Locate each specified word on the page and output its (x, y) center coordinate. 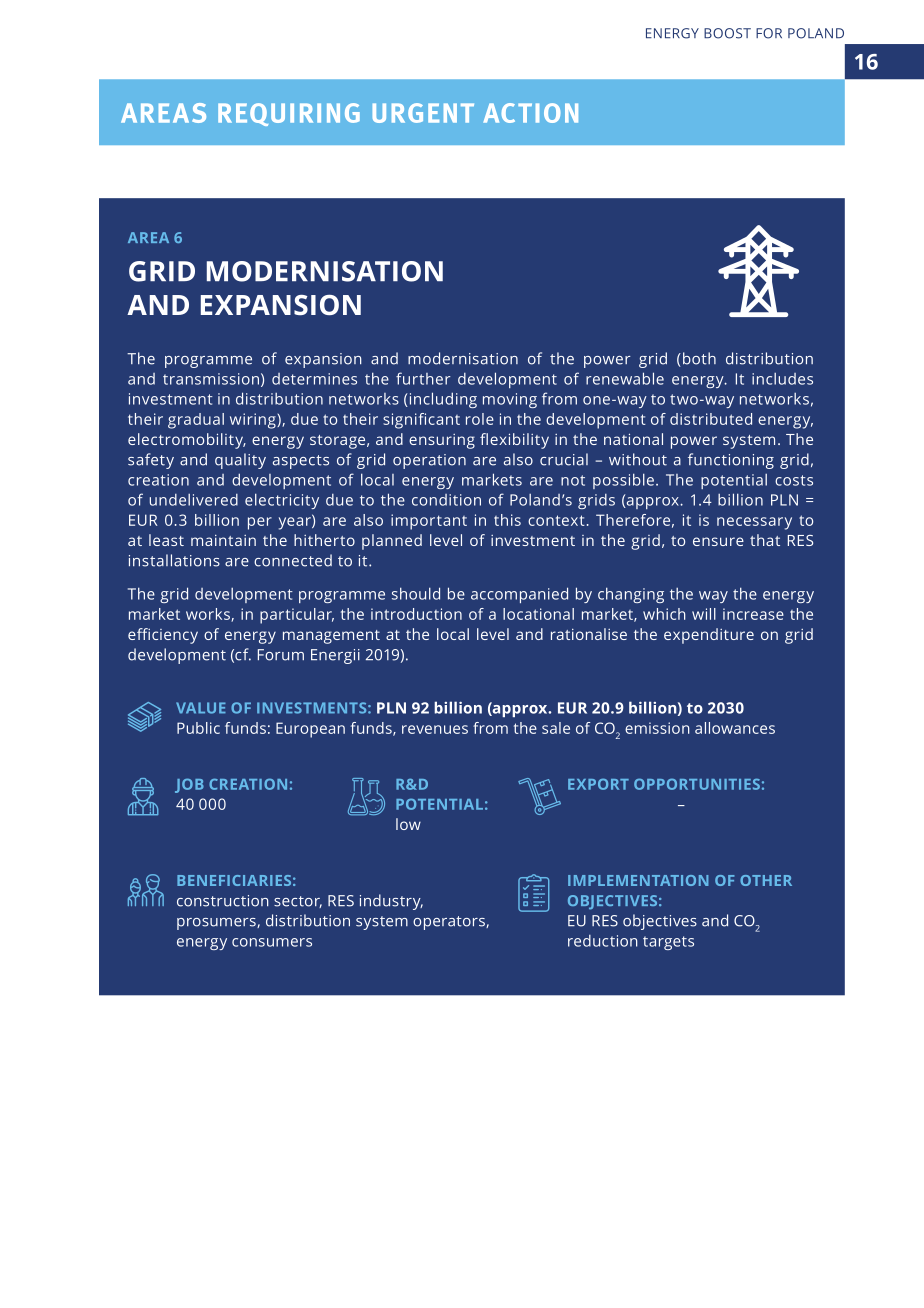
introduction (416, 614)
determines (314, 379)
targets (668, 943)
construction (223, 901)
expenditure (709, 636)
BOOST (727, 33)
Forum (281, 655)
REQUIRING (289, 114)
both (698, 359)
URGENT (423, 113)
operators (450, 923)
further (423, 378)
